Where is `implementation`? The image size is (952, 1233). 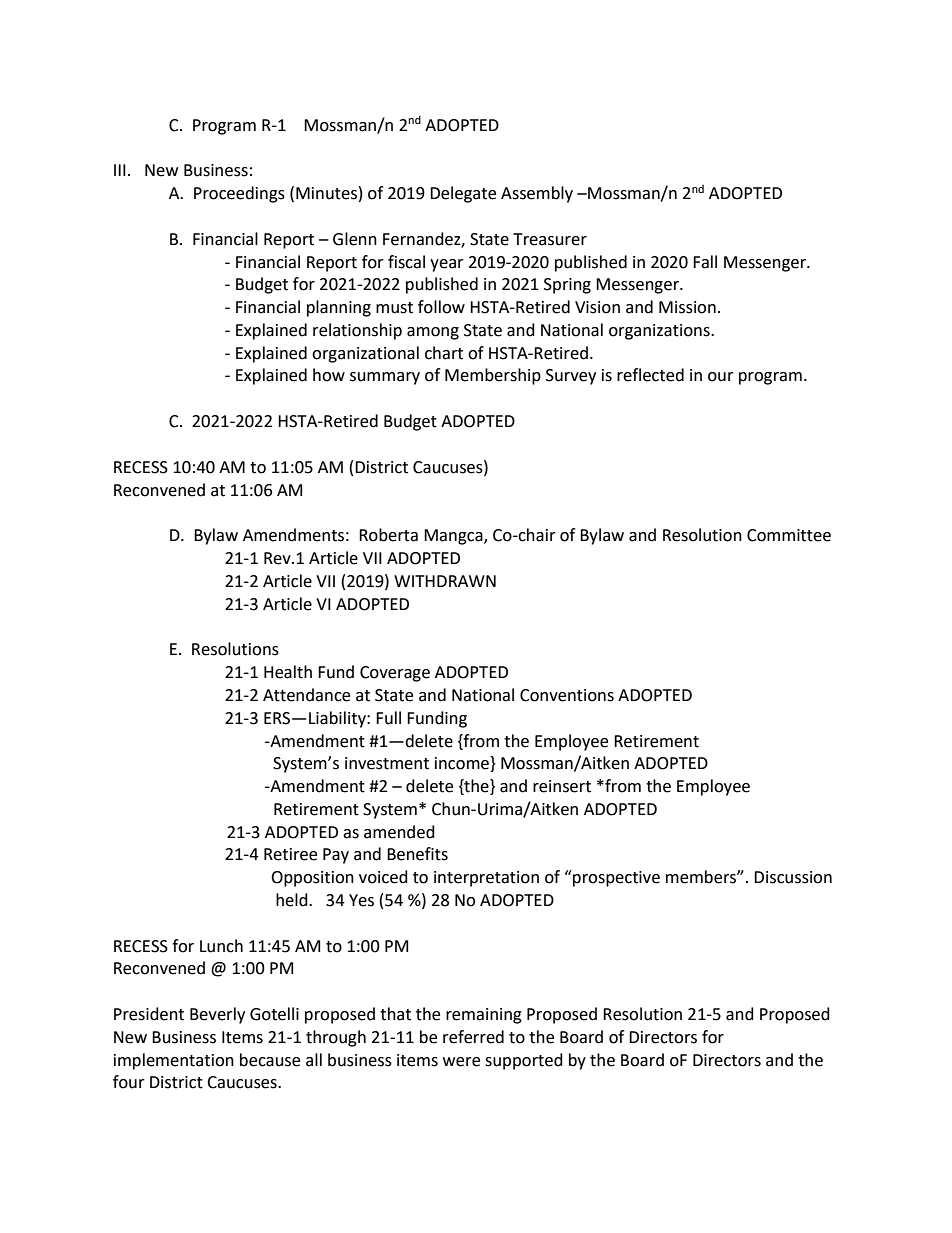 implementation is located at coordinates (174, 1061).
